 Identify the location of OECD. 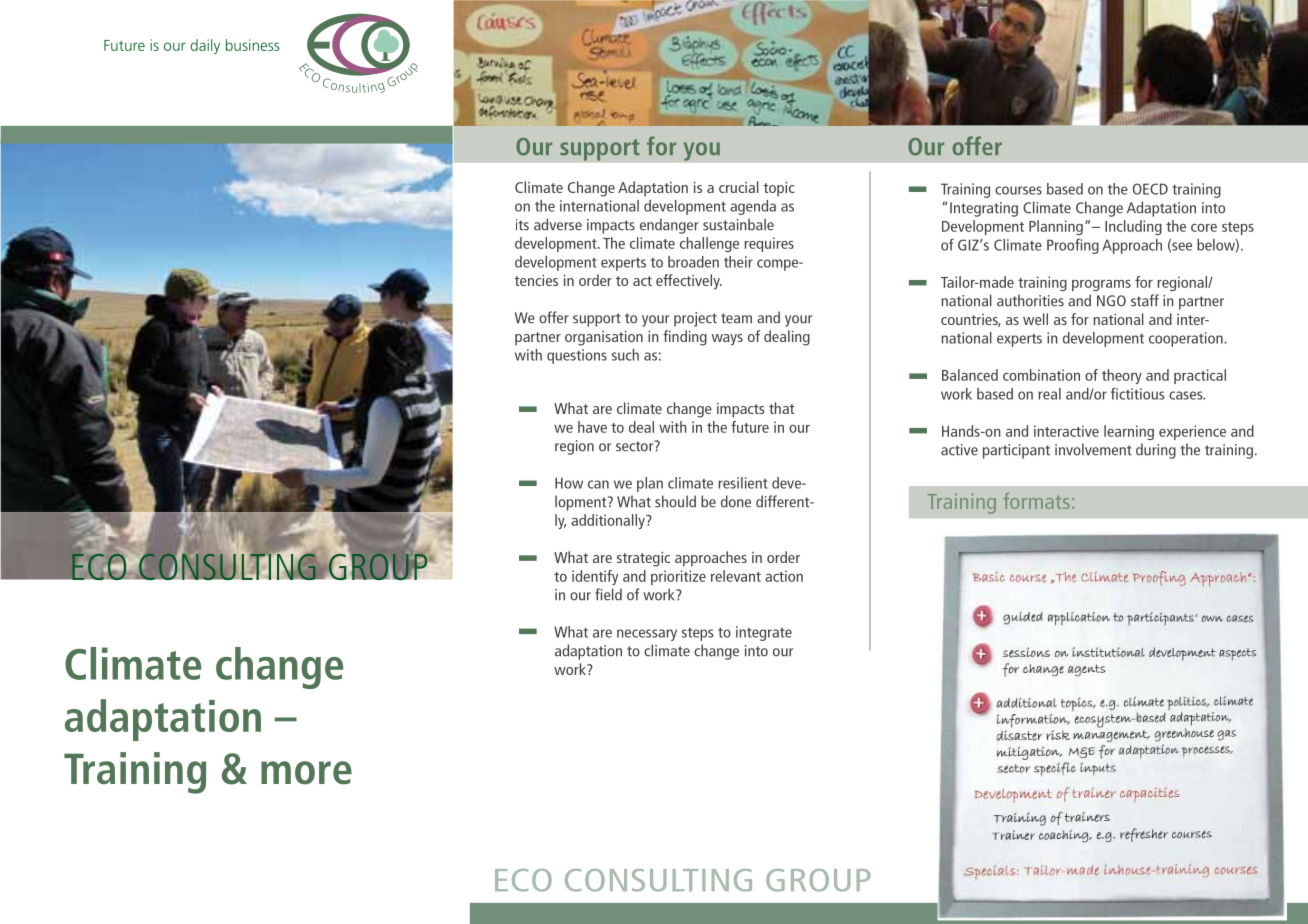
(1150, 189).
